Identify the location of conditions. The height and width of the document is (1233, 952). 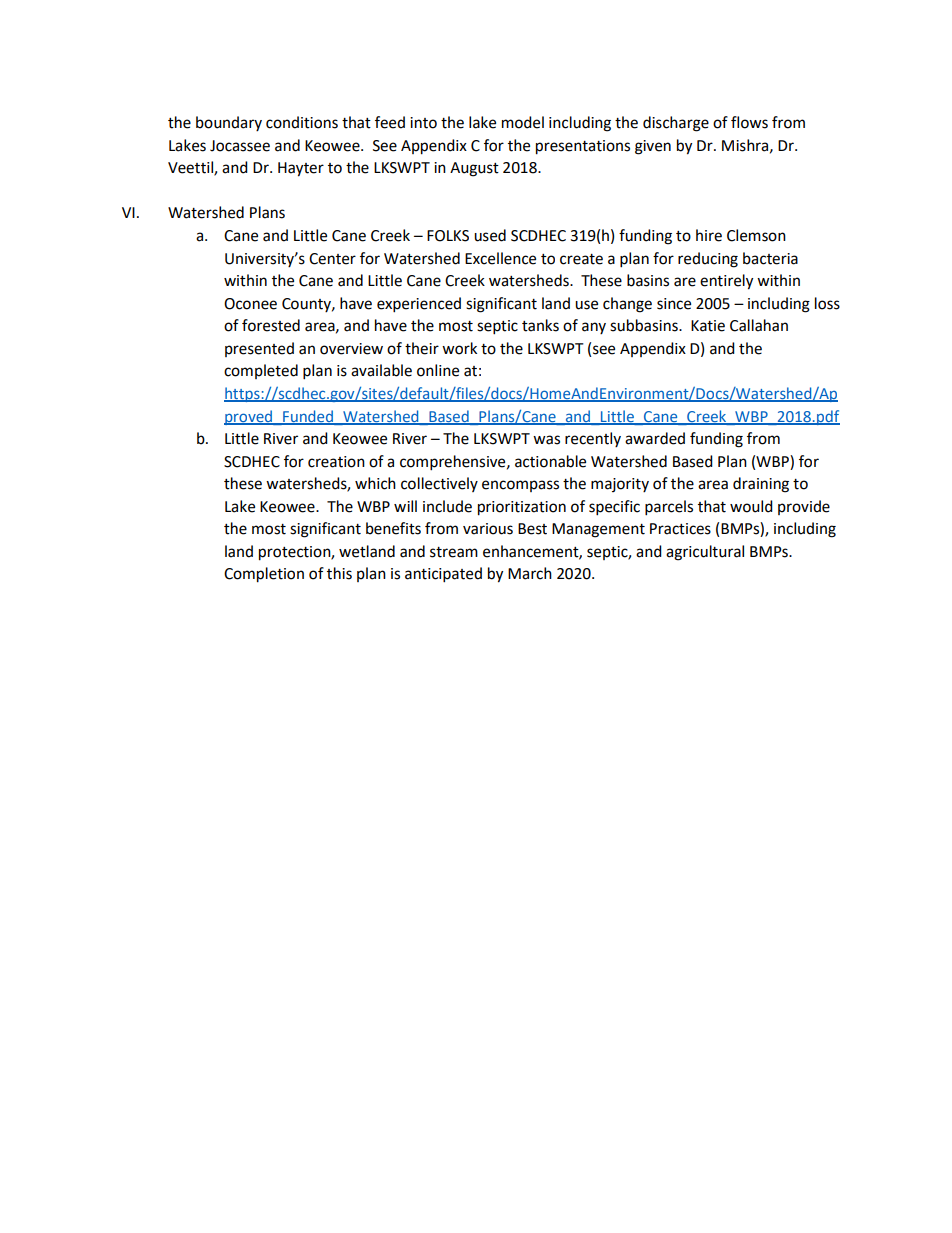
(302, 122).
